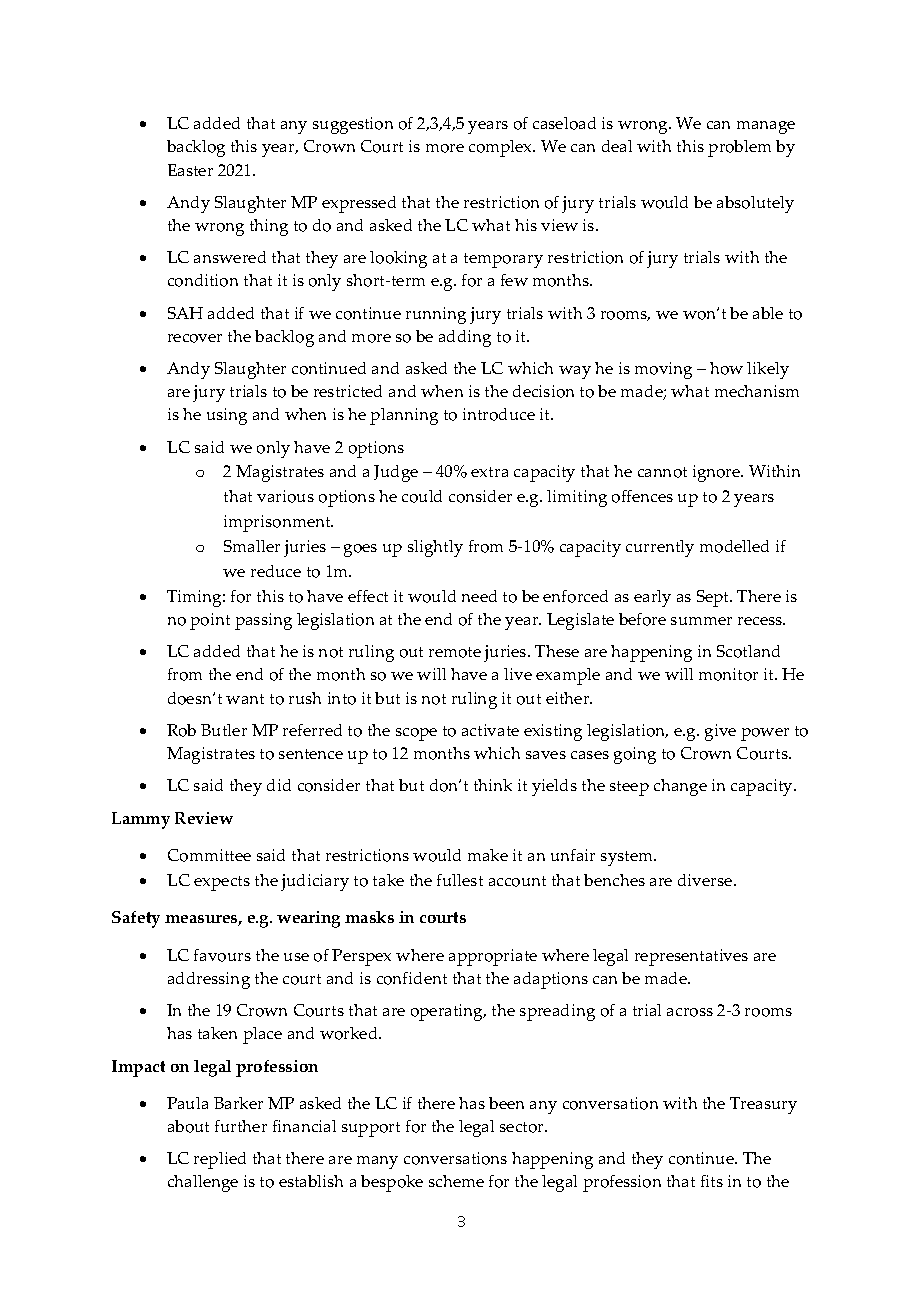  Describe the element at coordinates (210, 621) in the document. I see `point` at that location.
